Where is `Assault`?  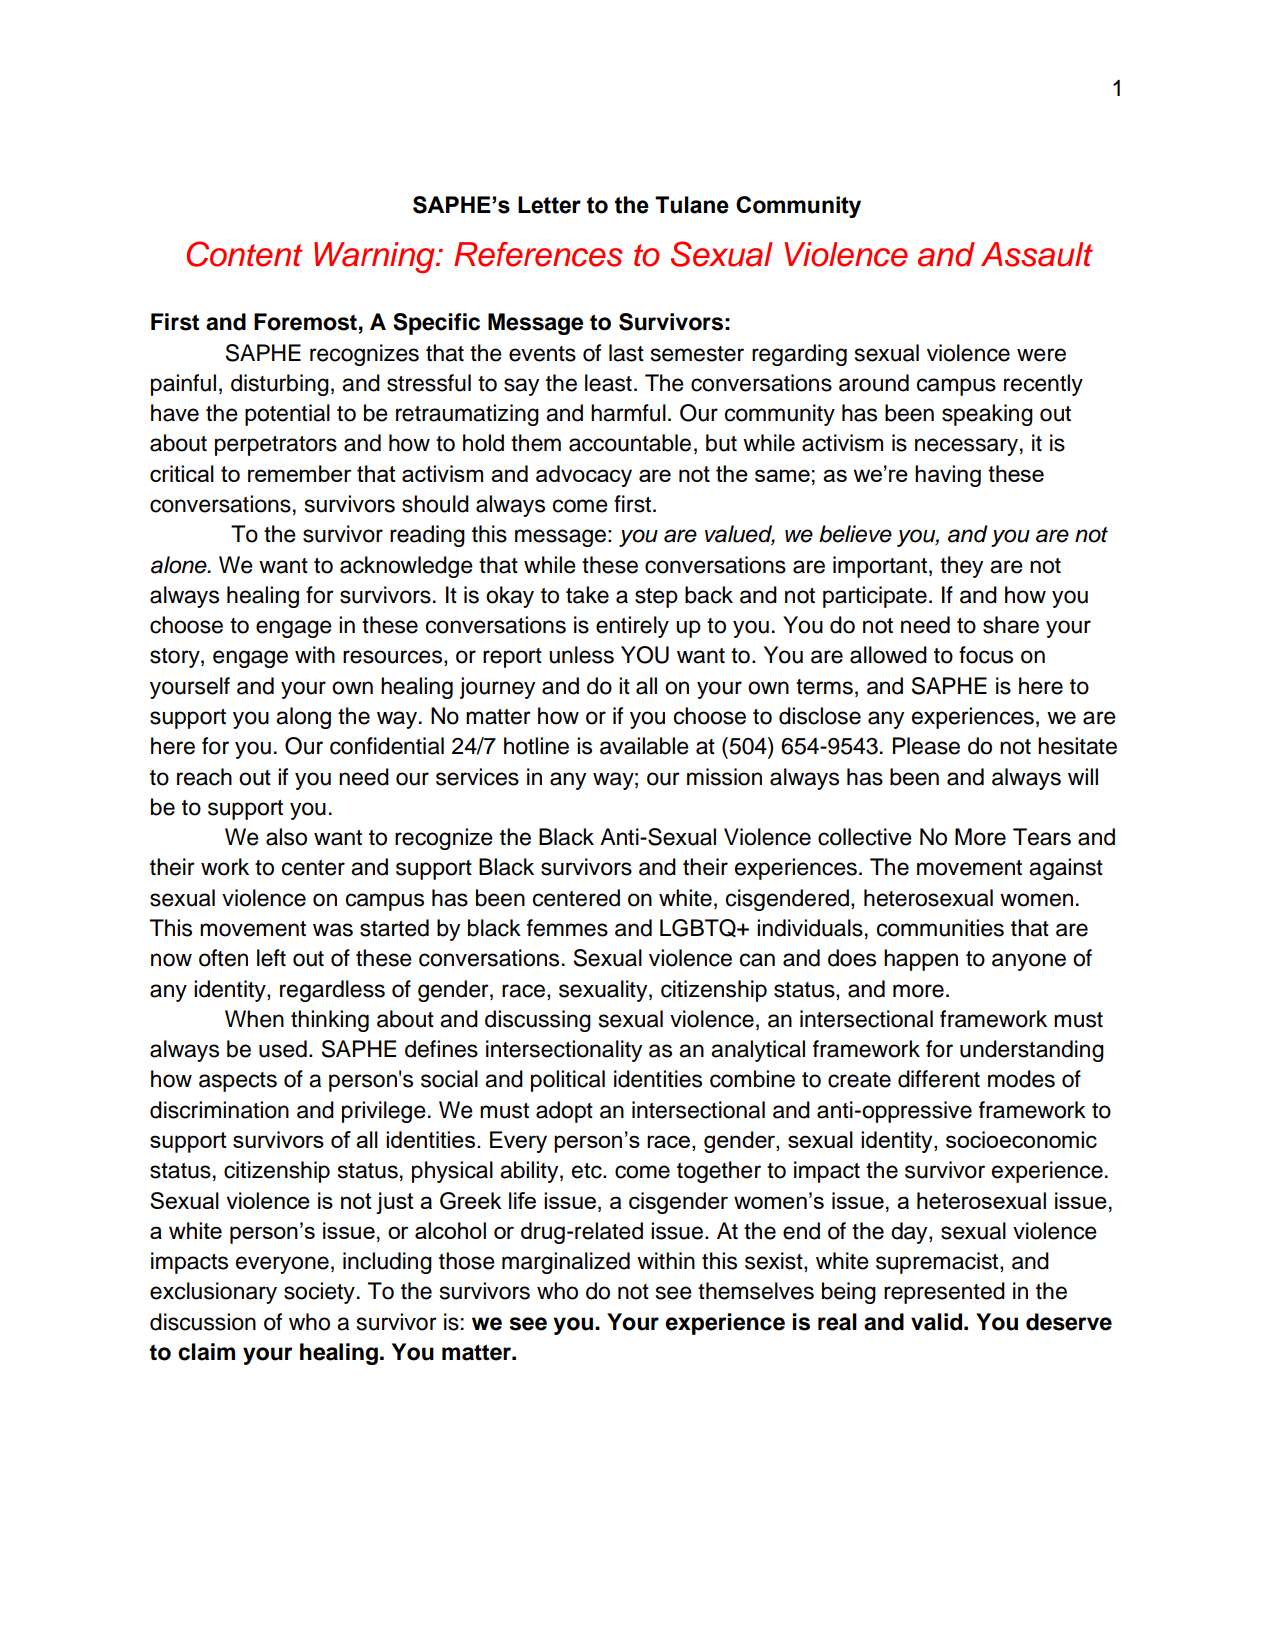 Assault is located at coordinates (1037, 254).
